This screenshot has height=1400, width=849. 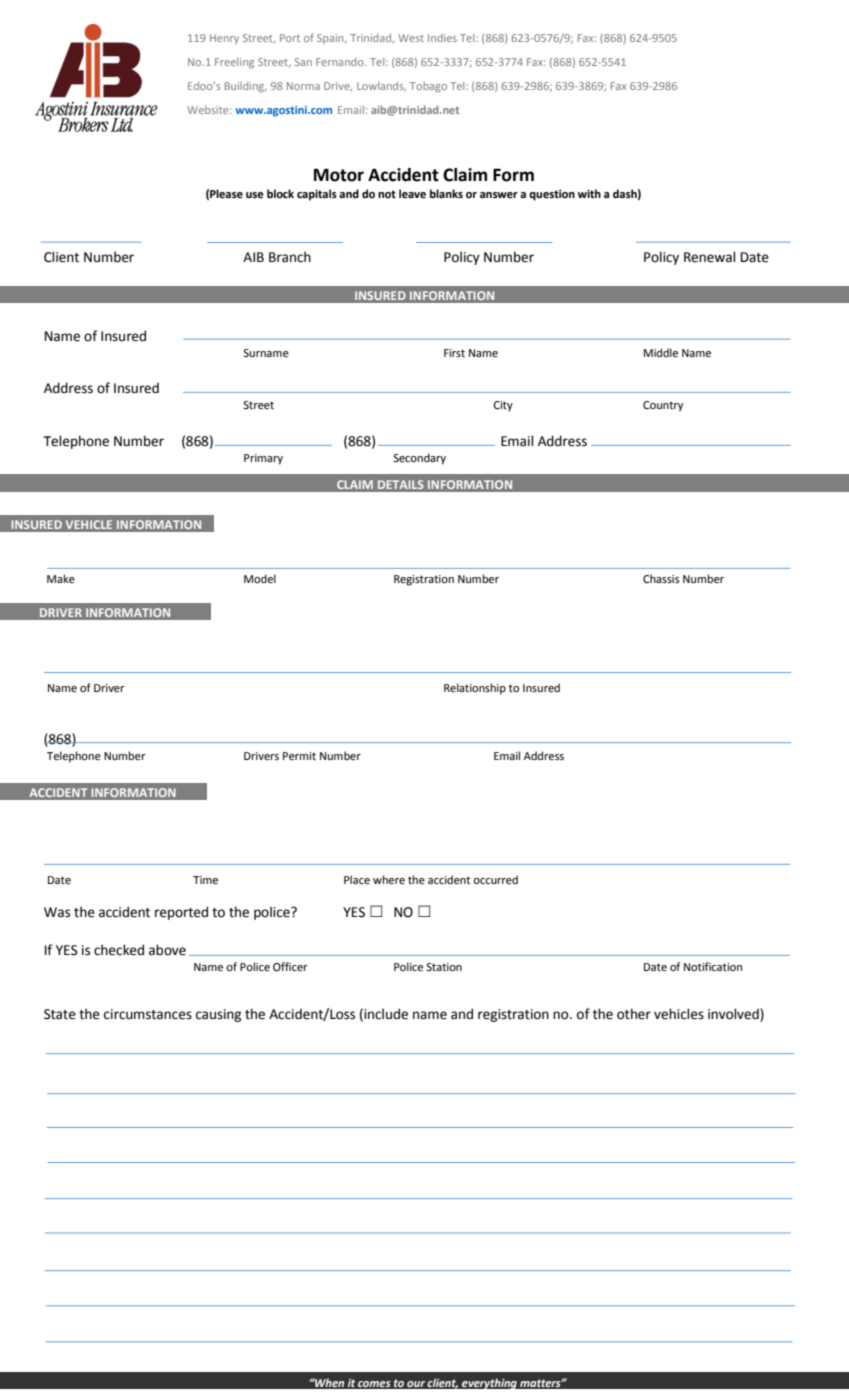 I want to click on with, so click(x=589, y=193).
